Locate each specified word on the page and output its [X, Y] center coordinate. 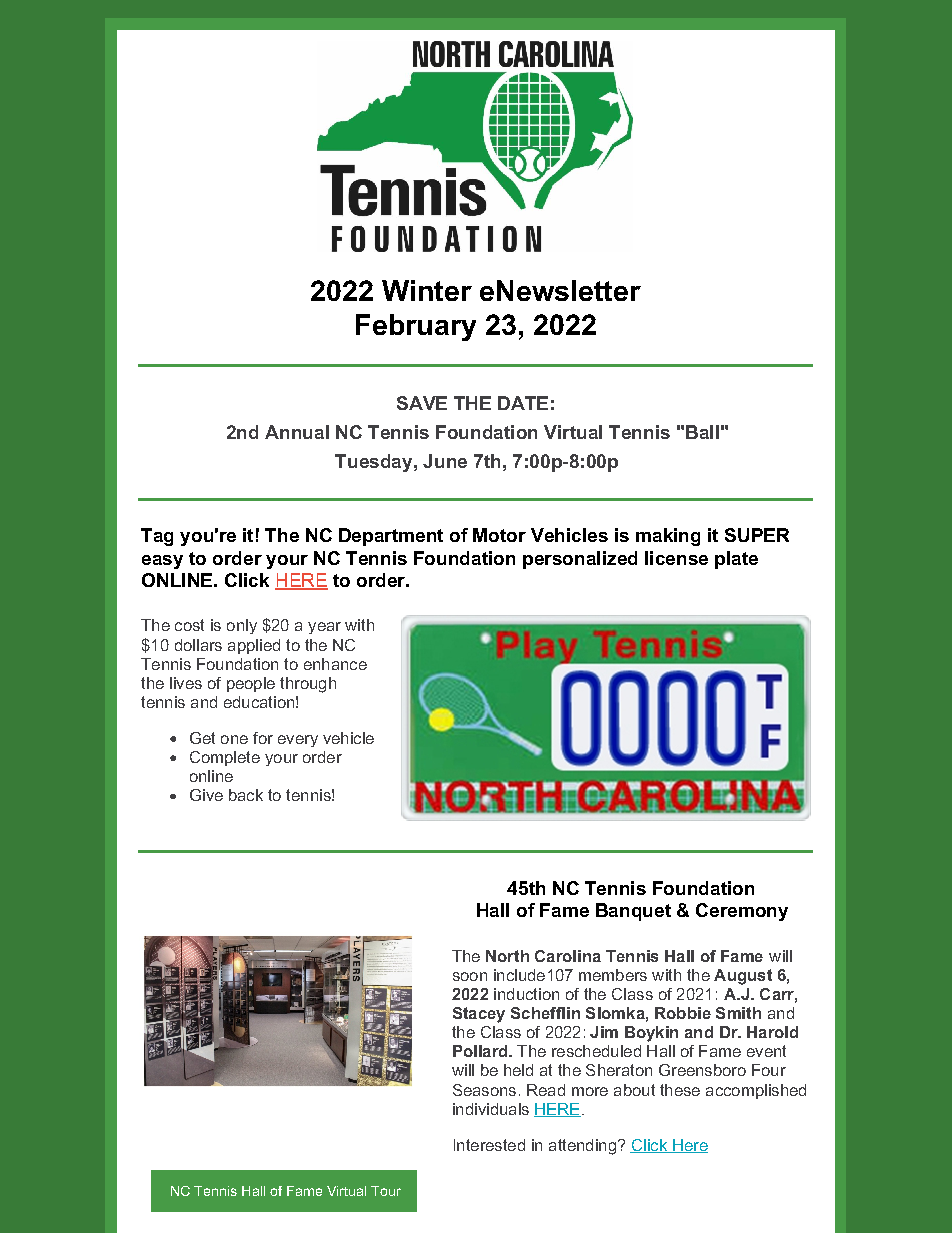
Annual [297, 432]
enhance [335, 664]
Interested [489, 1145]
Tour [386, 1191]
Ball [702, 432]
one [234, 739]
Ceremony [742, 912]
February [416, 327]
